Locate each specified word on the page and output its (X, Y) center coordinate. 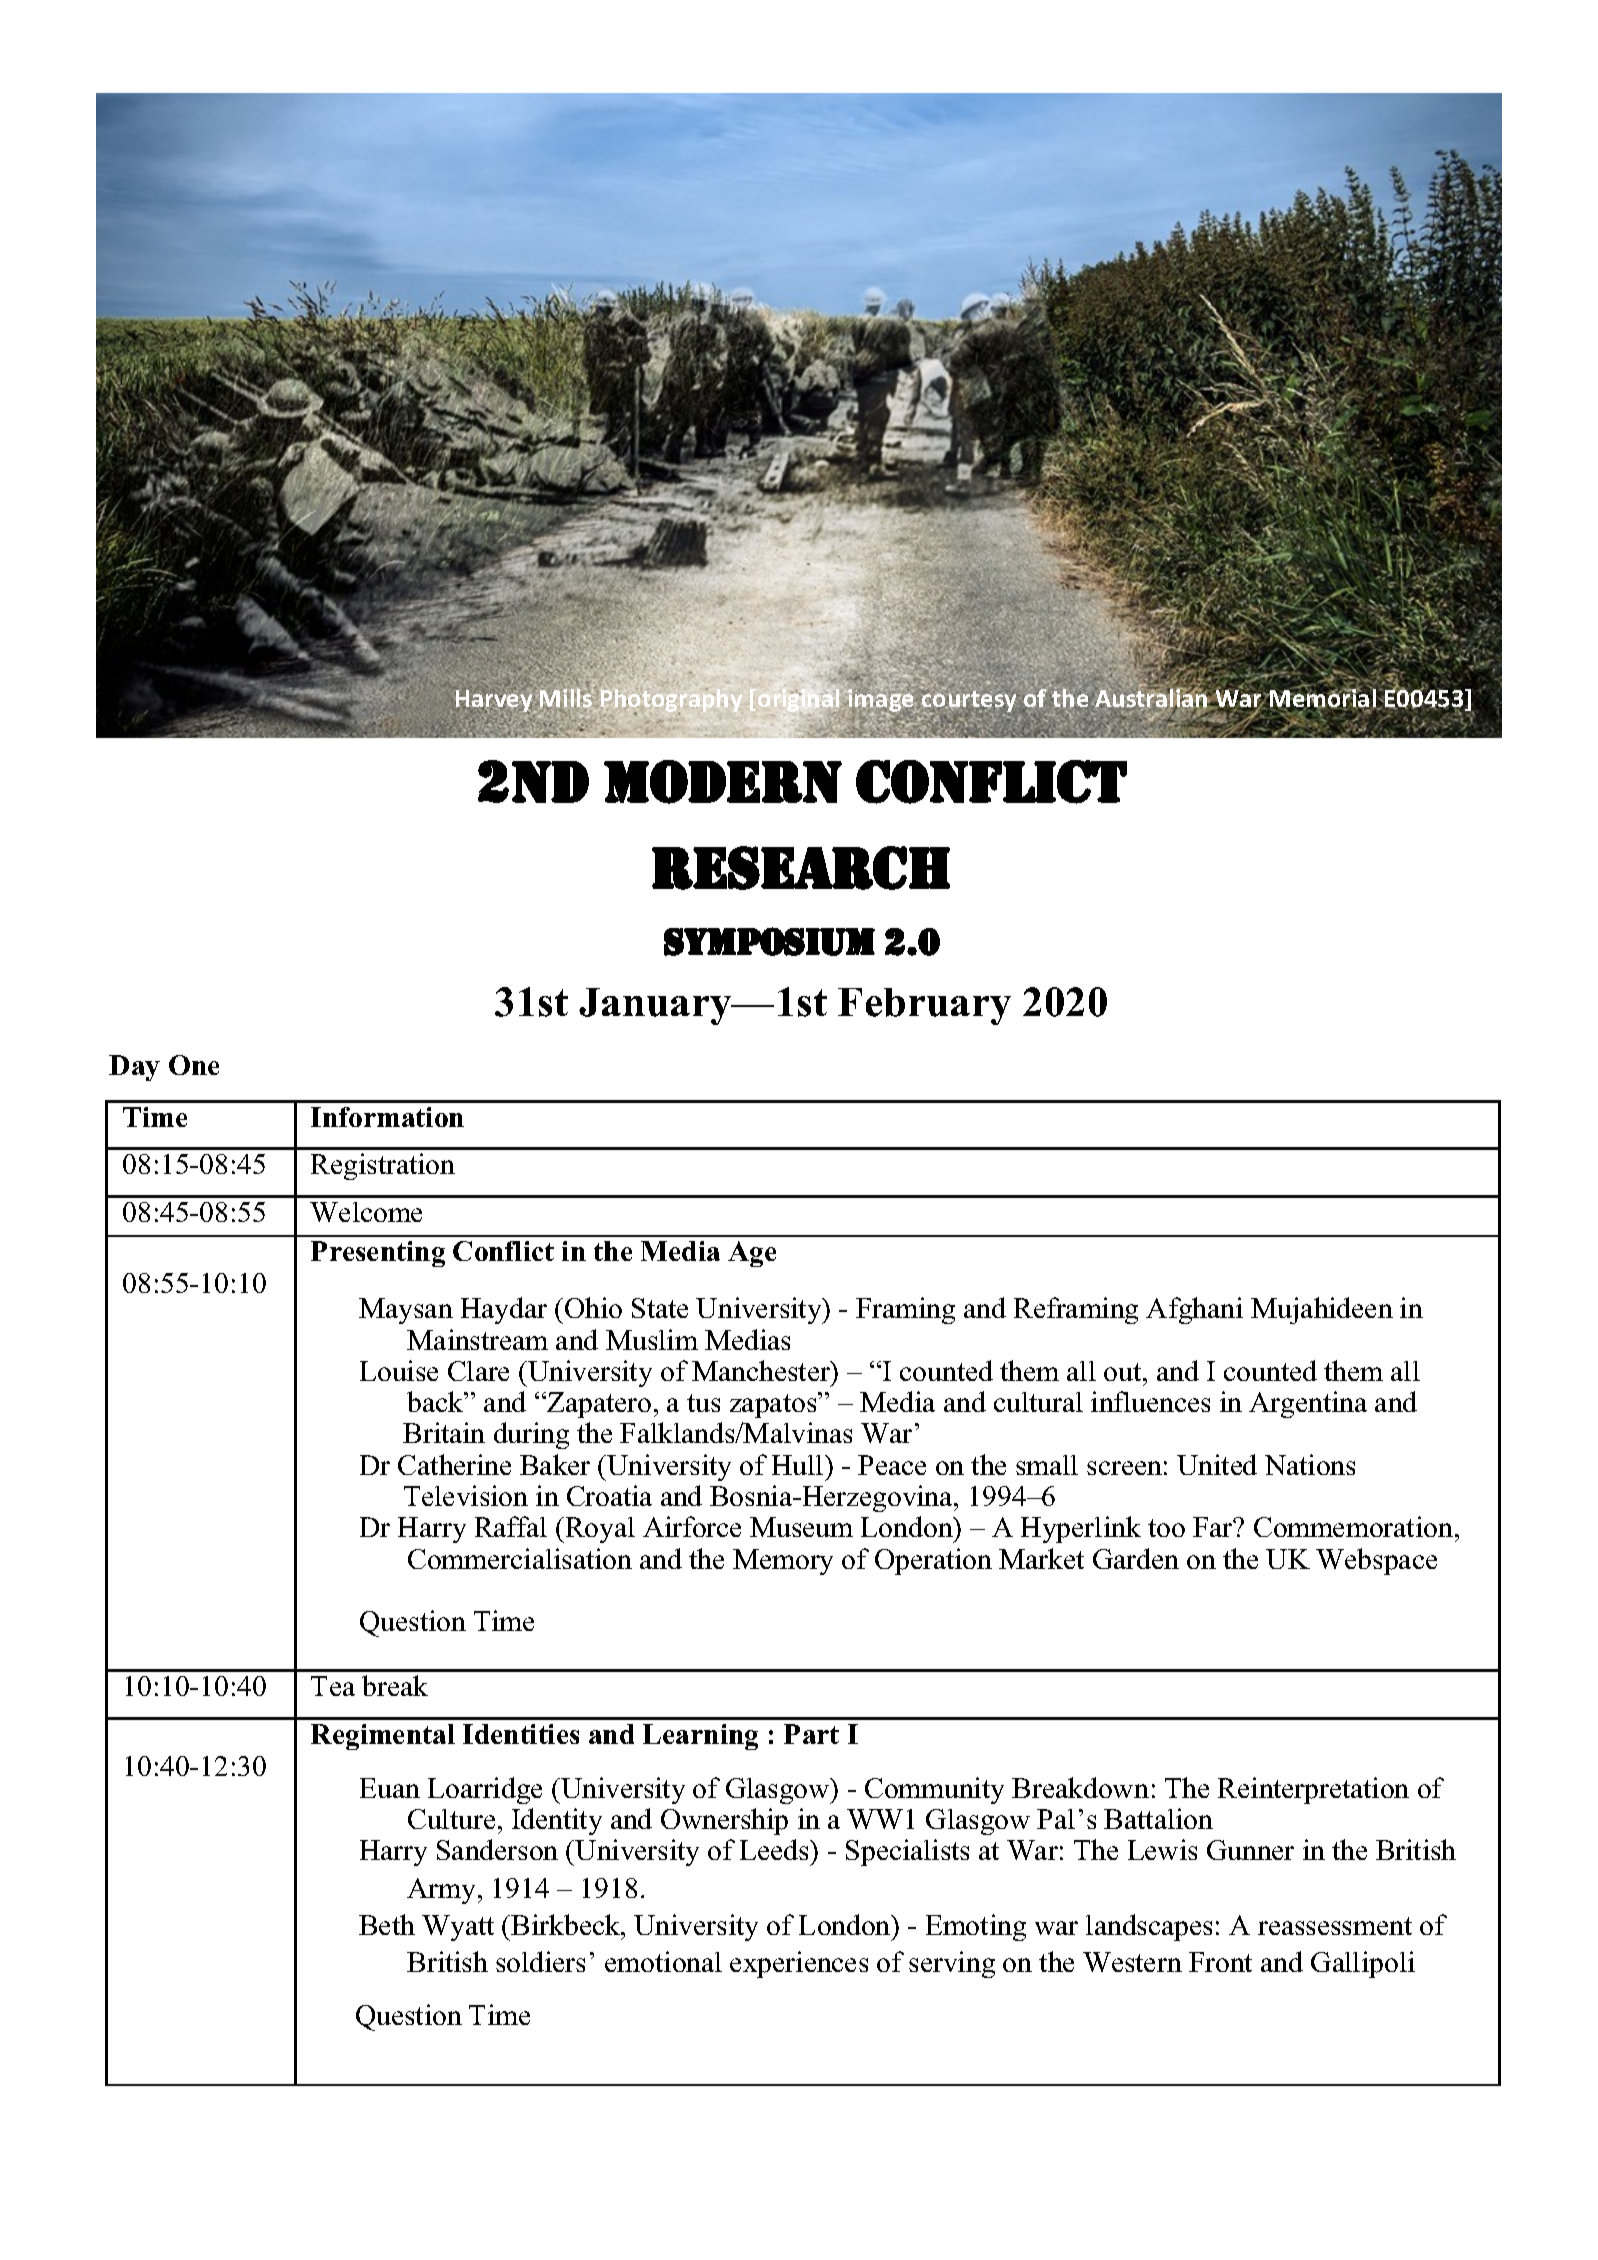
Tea (333, 1686)
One (194, 1065)
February (924, 1006)
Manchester (762, 1370)
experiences (799, 1964)
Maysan (406, 1311)
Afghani (1194, 1310)
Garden (1136, 1558)
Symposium (769, 941)
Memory (783, 1562)
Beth (387, 1924)
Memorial (1323, 699)
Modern (723, 782)
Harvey (495, 702)
